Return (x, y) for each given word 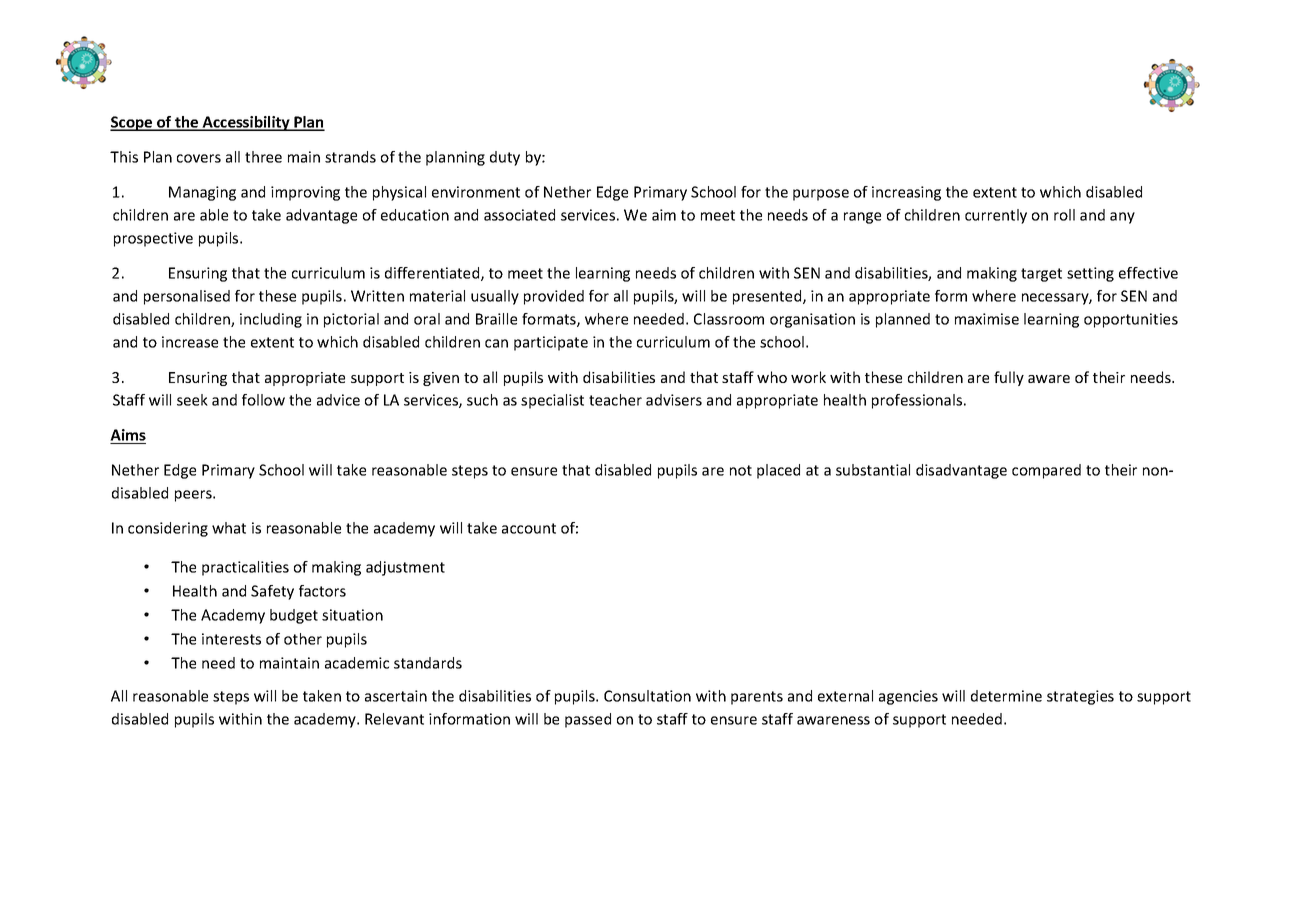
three (263, 157)
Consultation (647, 696)
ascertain (396, 696)
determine (1006, 696)
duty (505, 158)
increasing (906, 193)
